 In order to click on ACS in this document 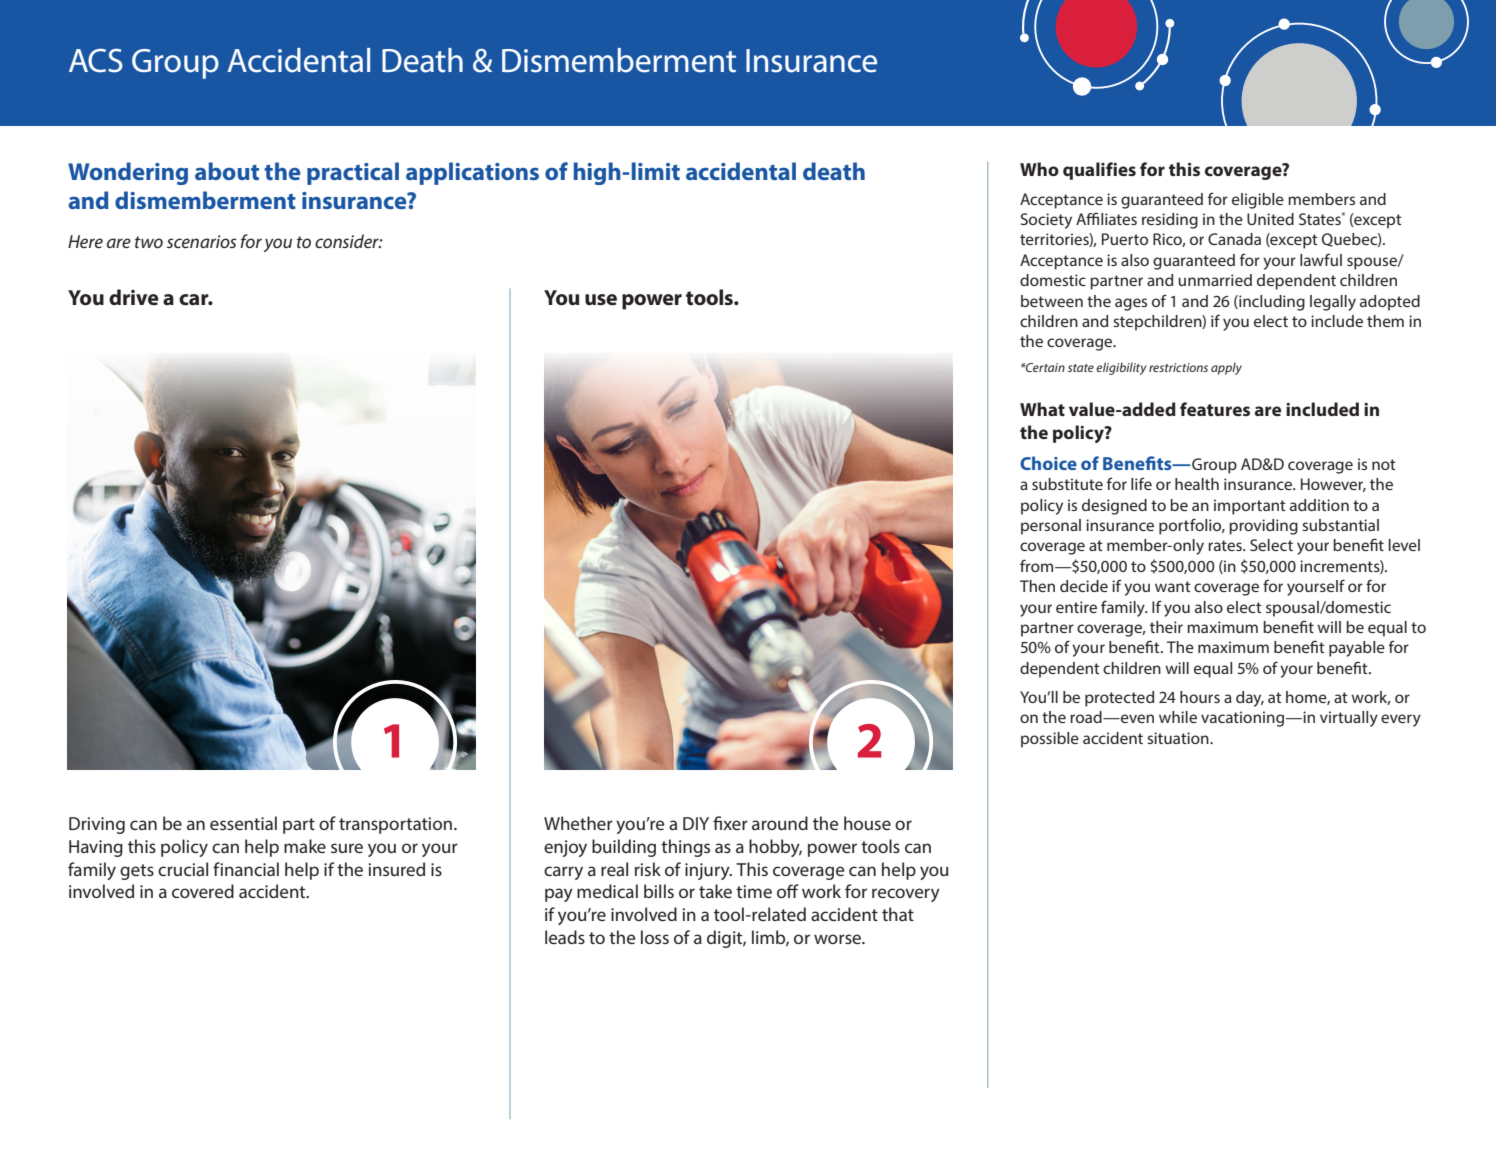, I will do `click(96, 60)`.
